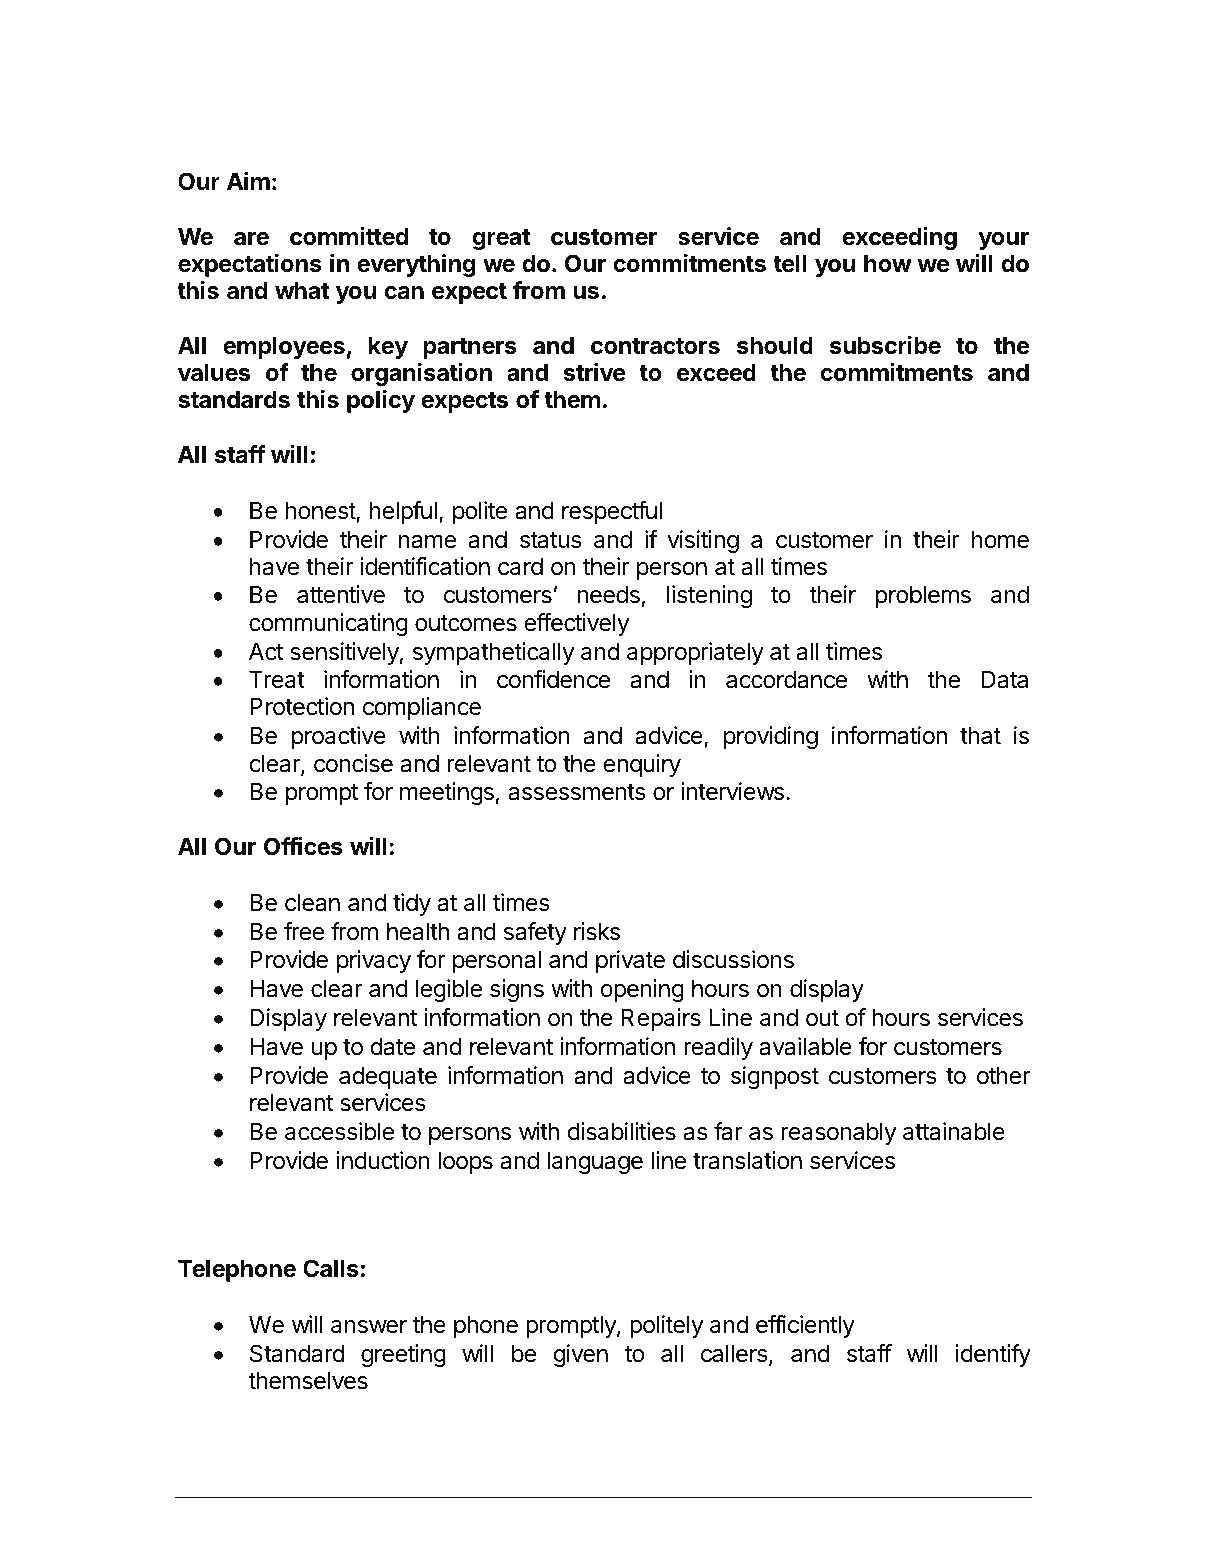 The width and height of the screenshot is (1207, 1562). Describe the element at coordinates (369, 1327) in the screenshot. I see `answer` at that location.
